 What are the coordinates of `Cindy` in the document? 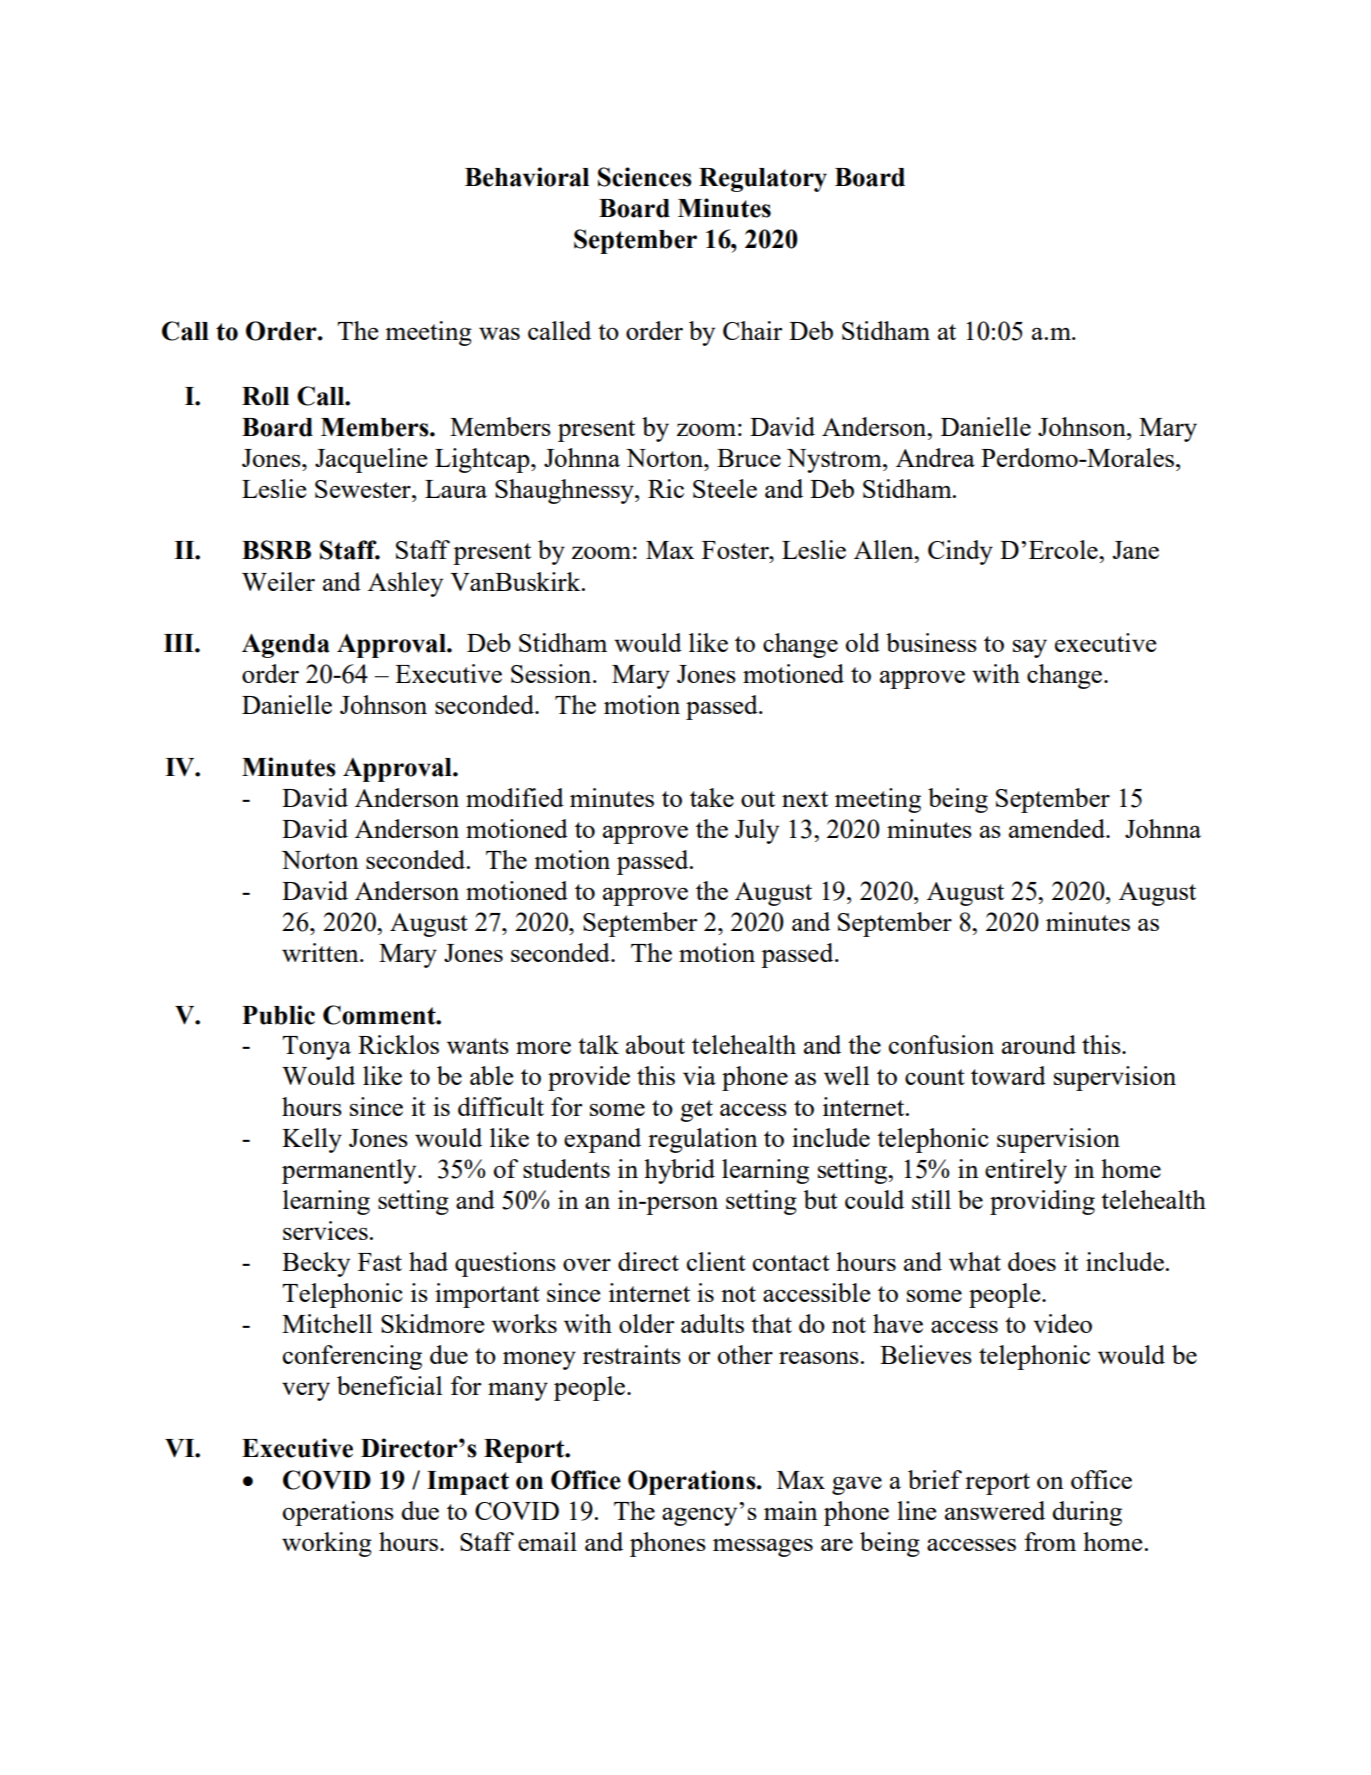 It's located at (960, 552).
